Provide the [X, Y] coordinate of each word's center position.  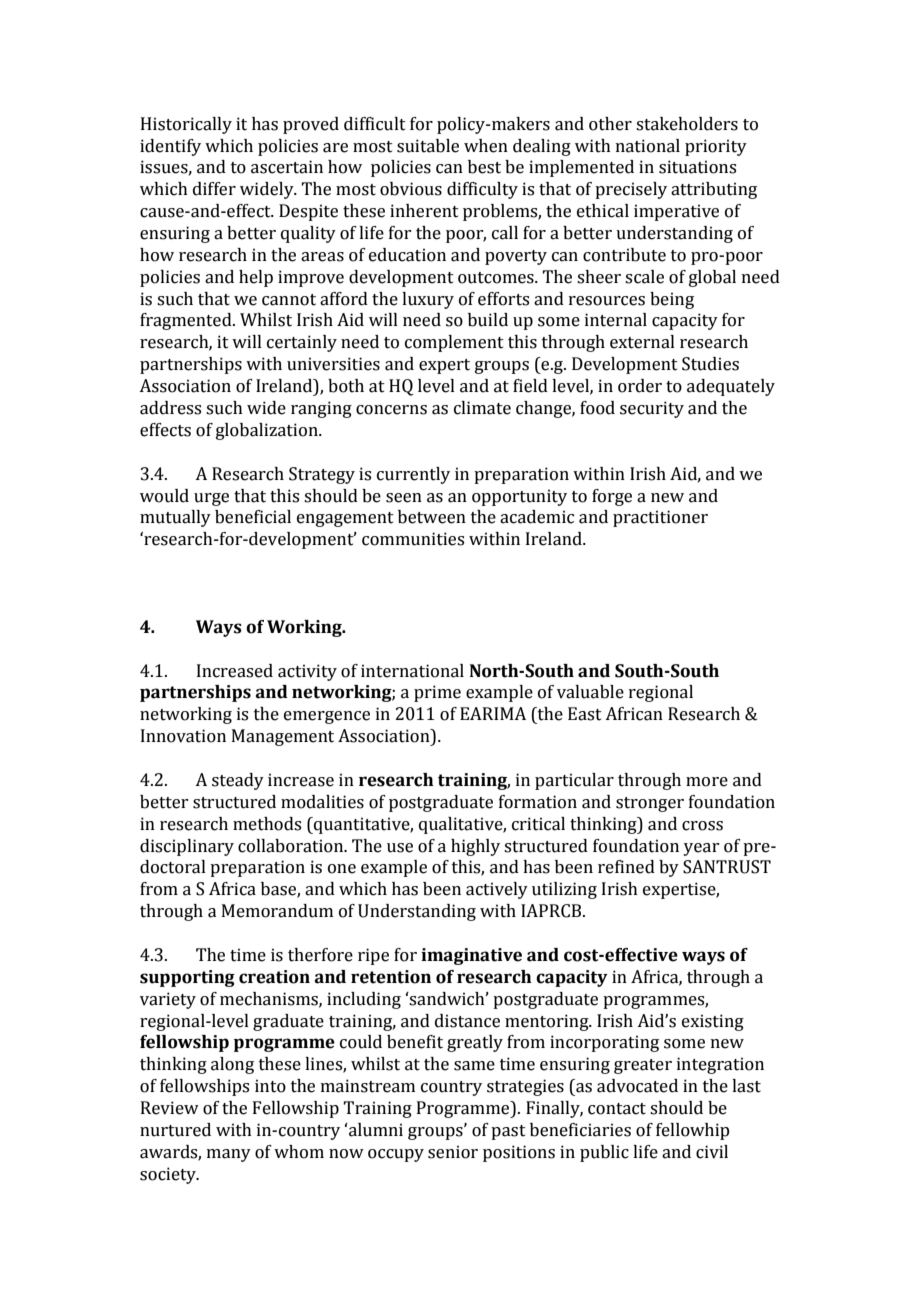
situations [697, 167]
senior [453, 1152]
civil [712, 1152]
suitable [428, 146]
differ [214, 189]
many [229, 1155]
